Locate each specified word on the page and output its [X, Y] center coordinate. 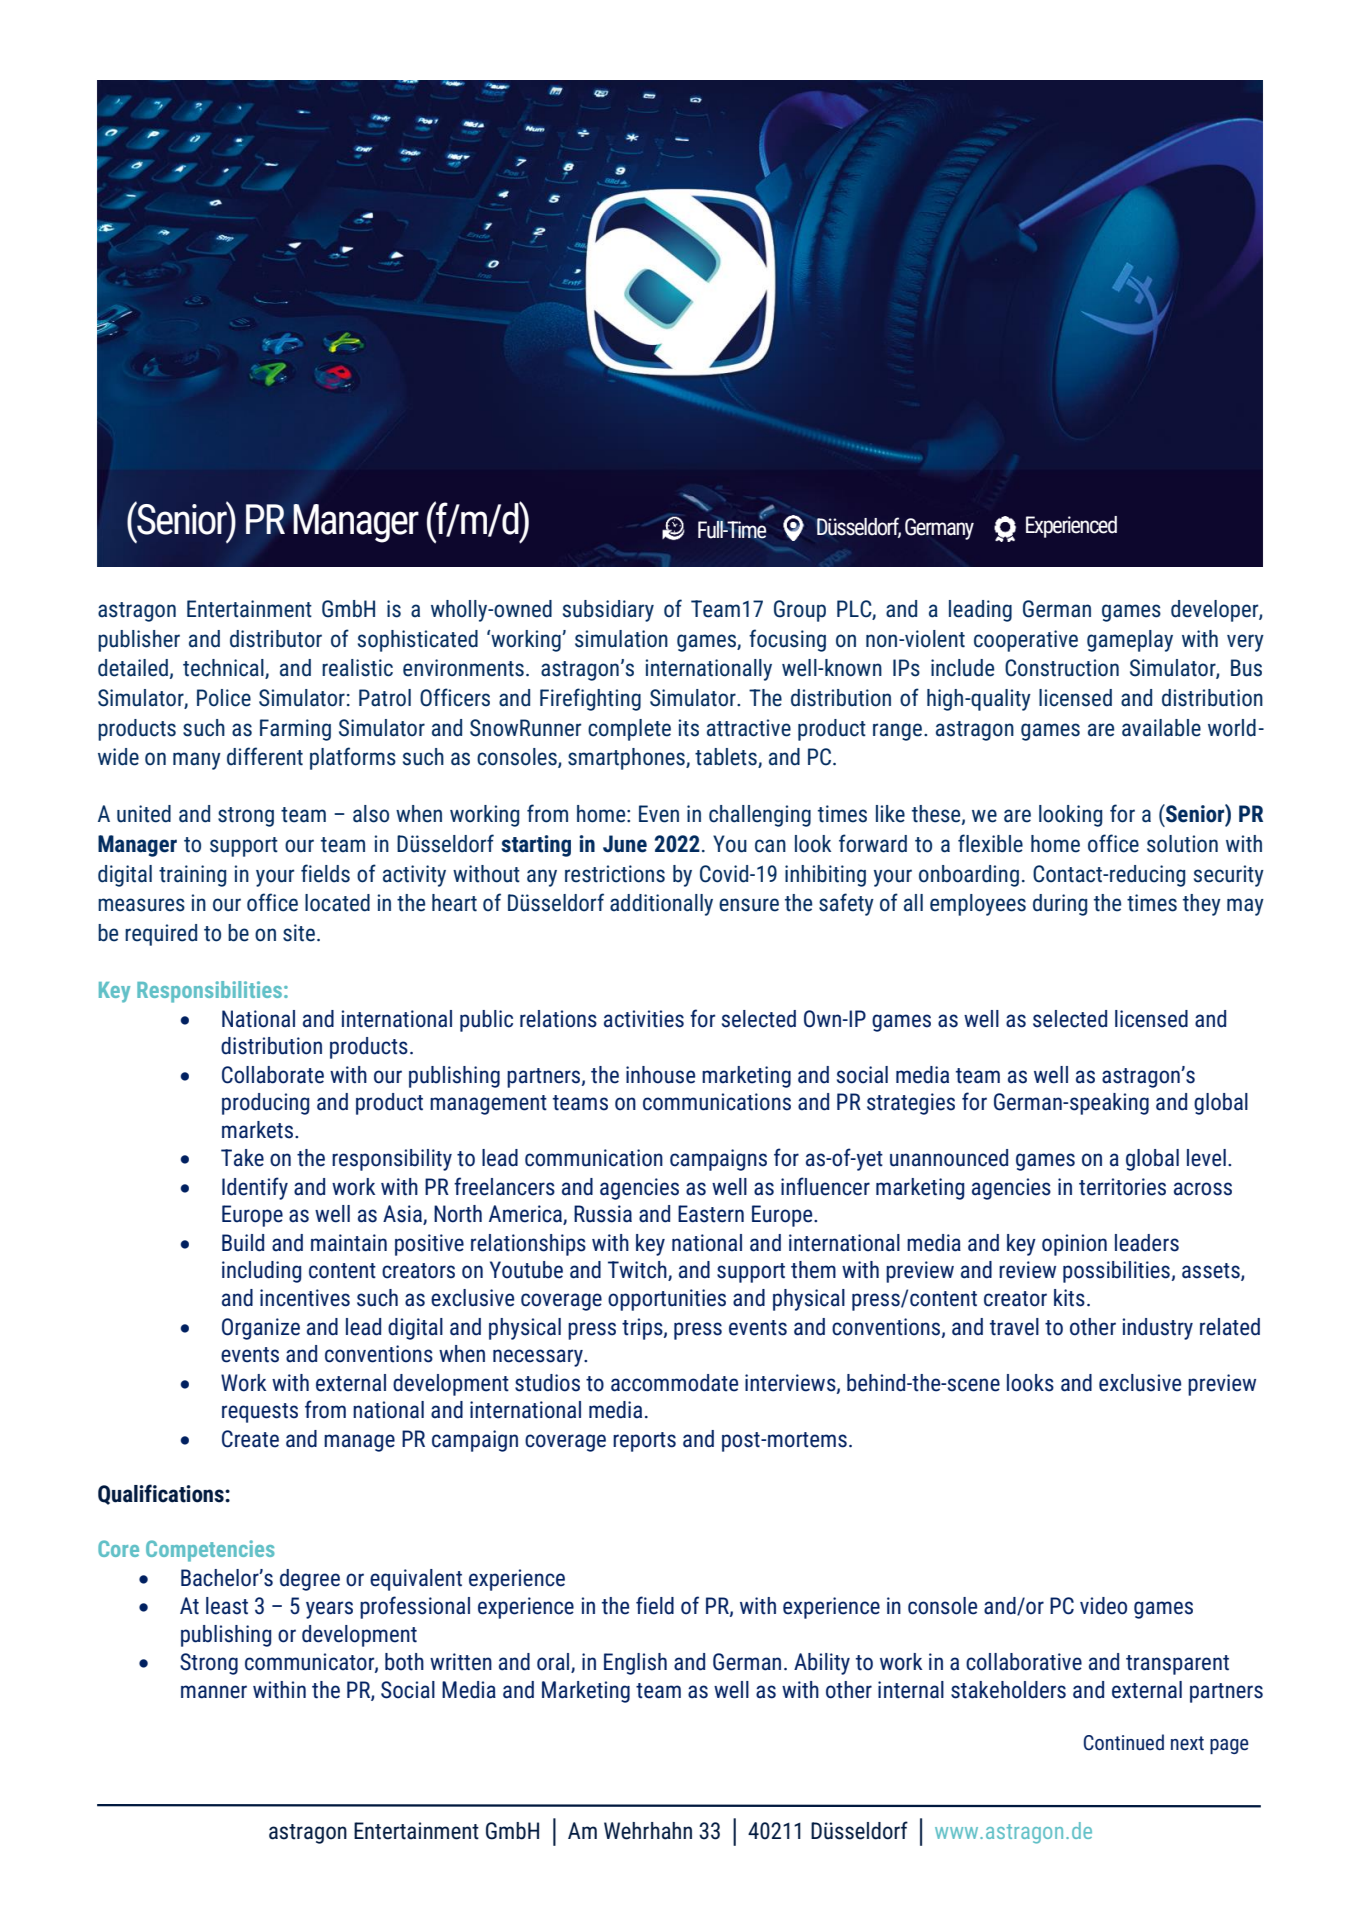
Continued [1124, 1742]
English [635, 1664]
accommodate [674, 1383]
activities [644, 1019]
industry [1158, 1329]
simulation [621, 639]
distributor [276, 639]
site [299, 933]
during [1060, 905]
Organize [261, 1329]
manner [214, 1692]
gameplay [1130, 641]
